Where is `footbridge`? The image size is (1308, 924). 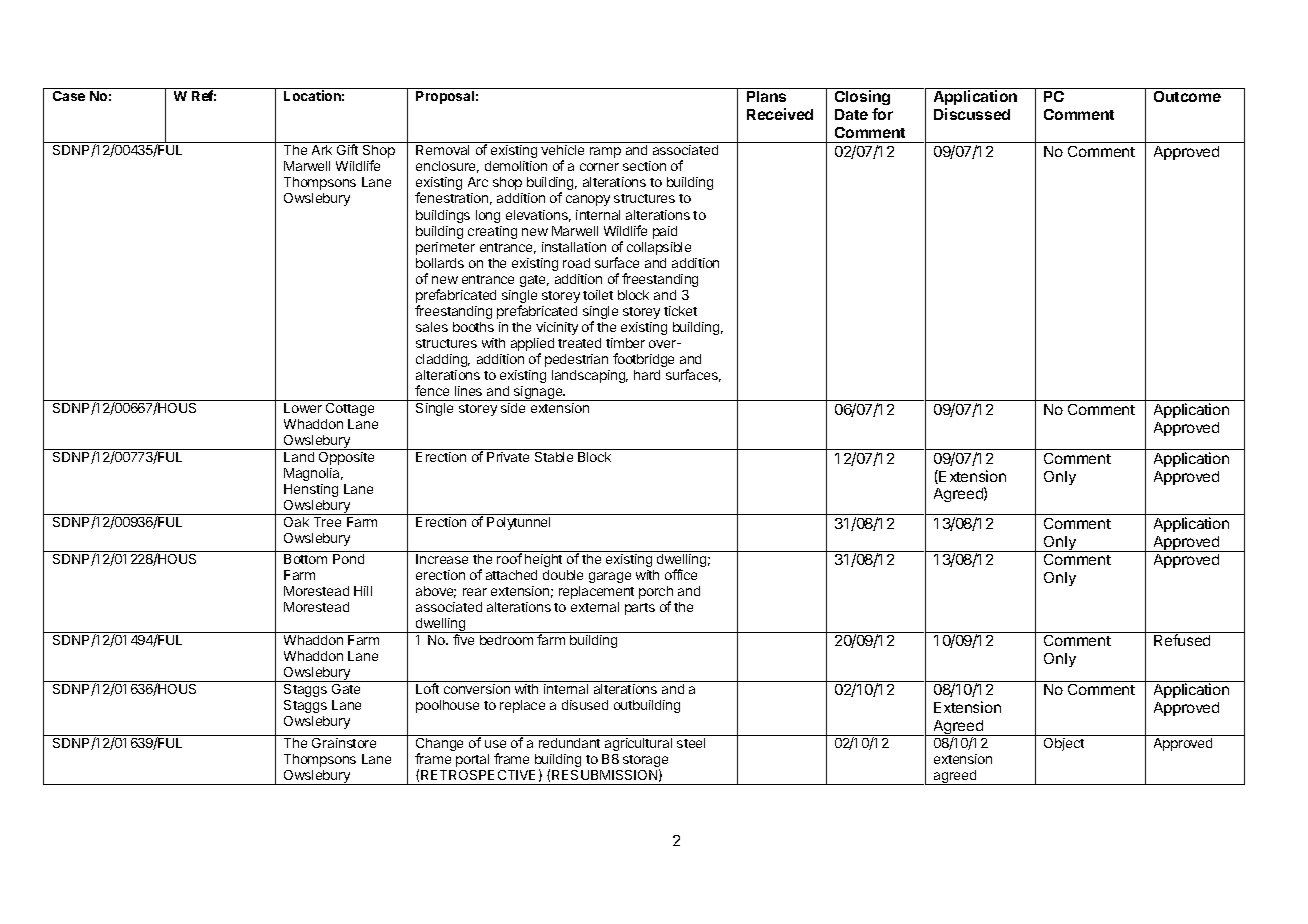
footbridge is located at coordinates (643, 360).
